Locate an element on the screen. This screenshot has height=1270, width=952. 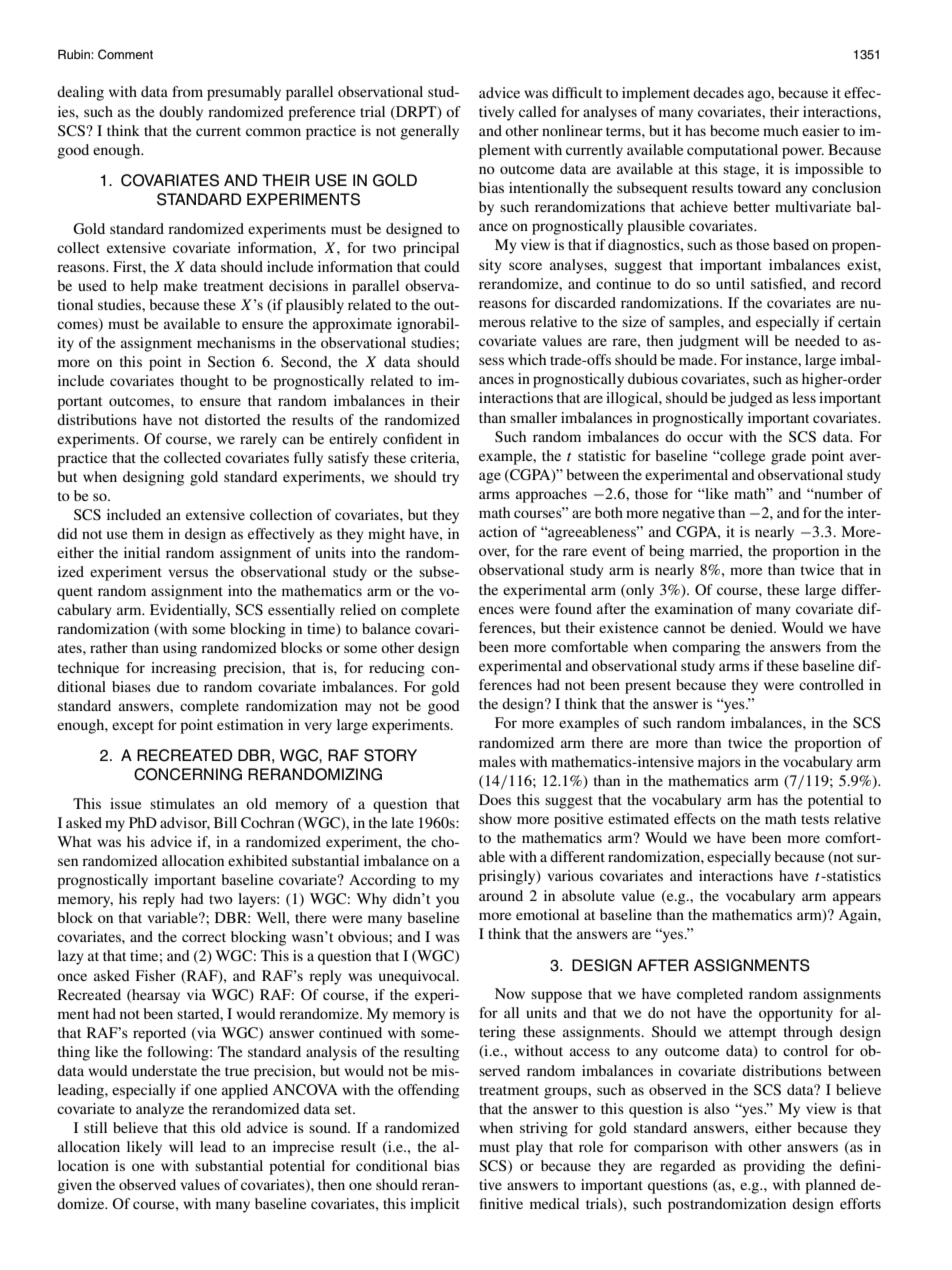
analyze is located at coordinates (160, 1110).
